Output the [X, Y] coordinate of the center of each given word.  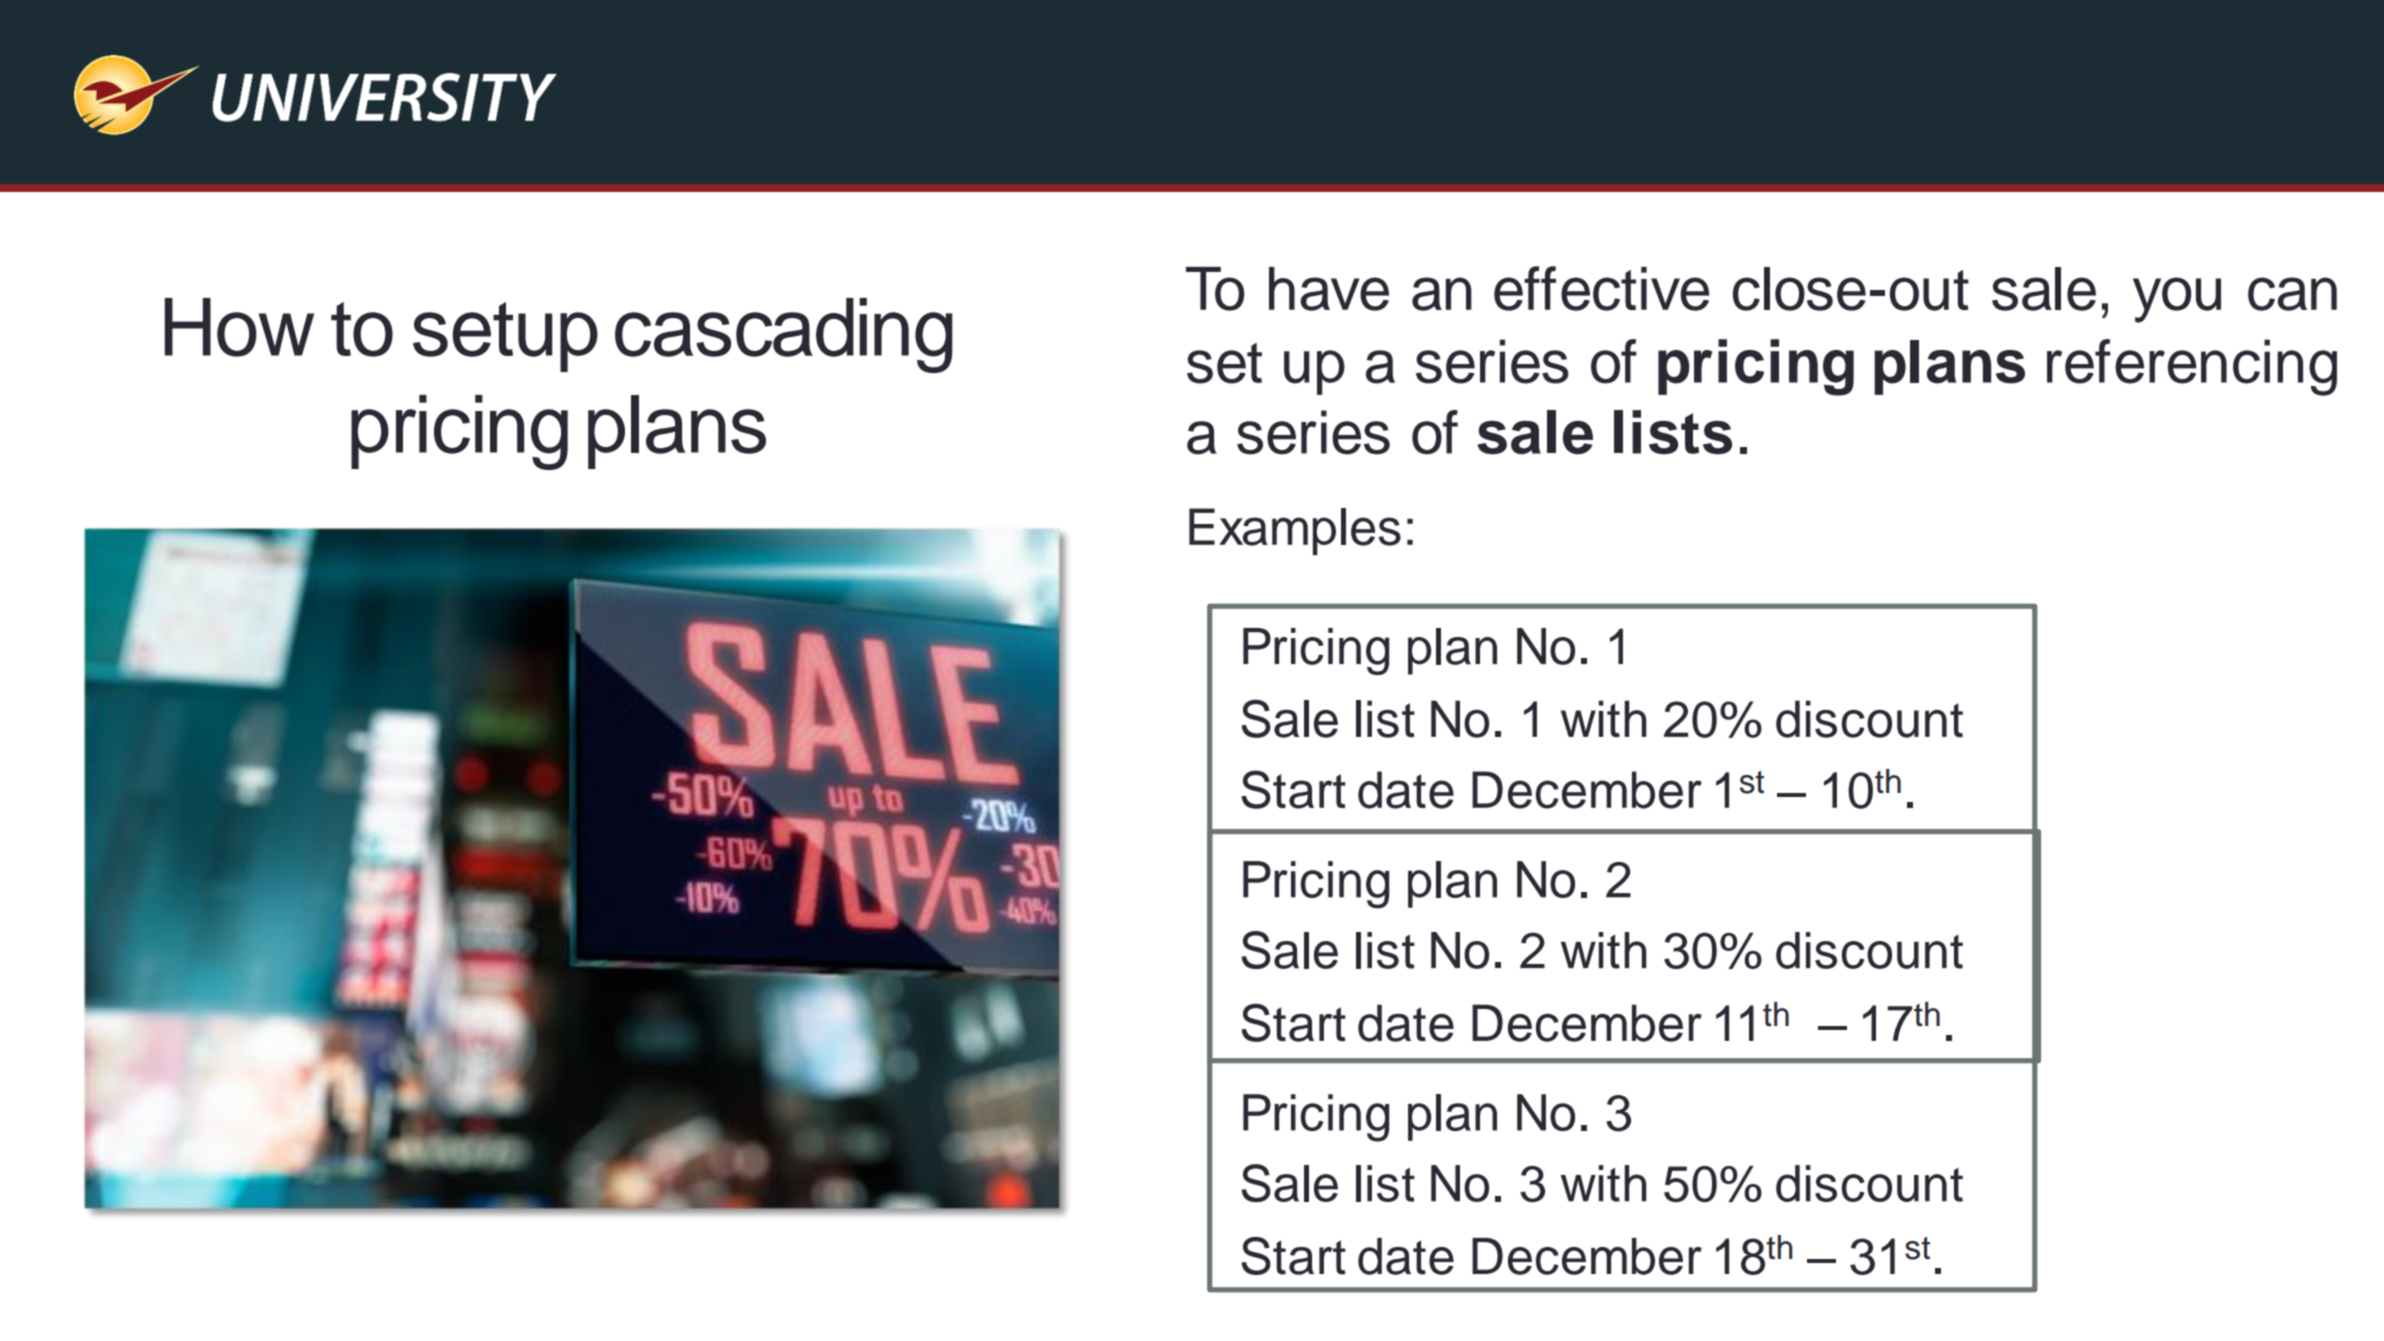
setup [505, 337]
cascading [784, 335]
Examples [1295, 531]
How [239, 327]
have [1329, 289]
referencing [2192, 367]
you [2177, 300]
